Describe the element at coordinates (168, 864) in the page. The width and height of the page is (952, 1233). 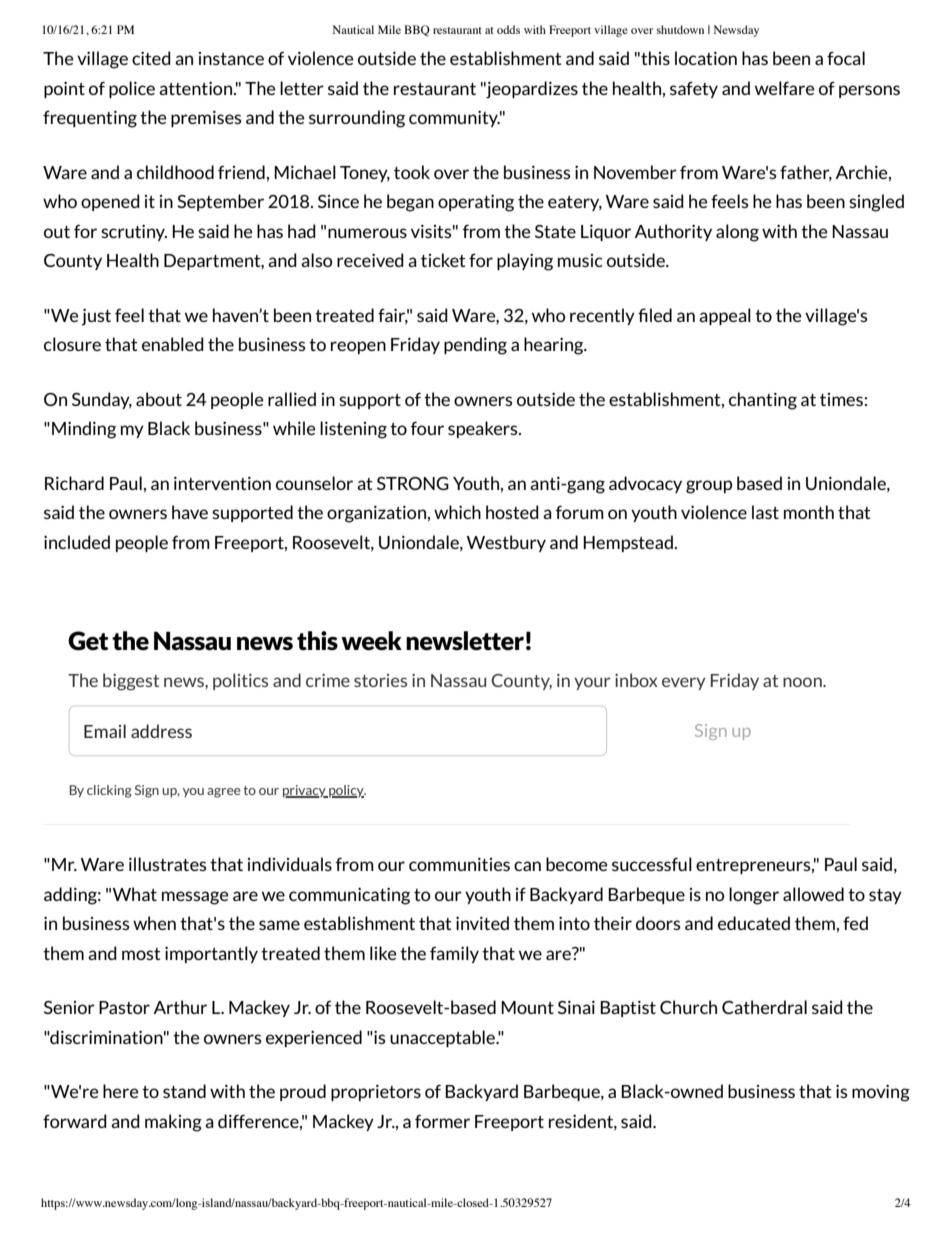
I see `illustrates` at that location.
